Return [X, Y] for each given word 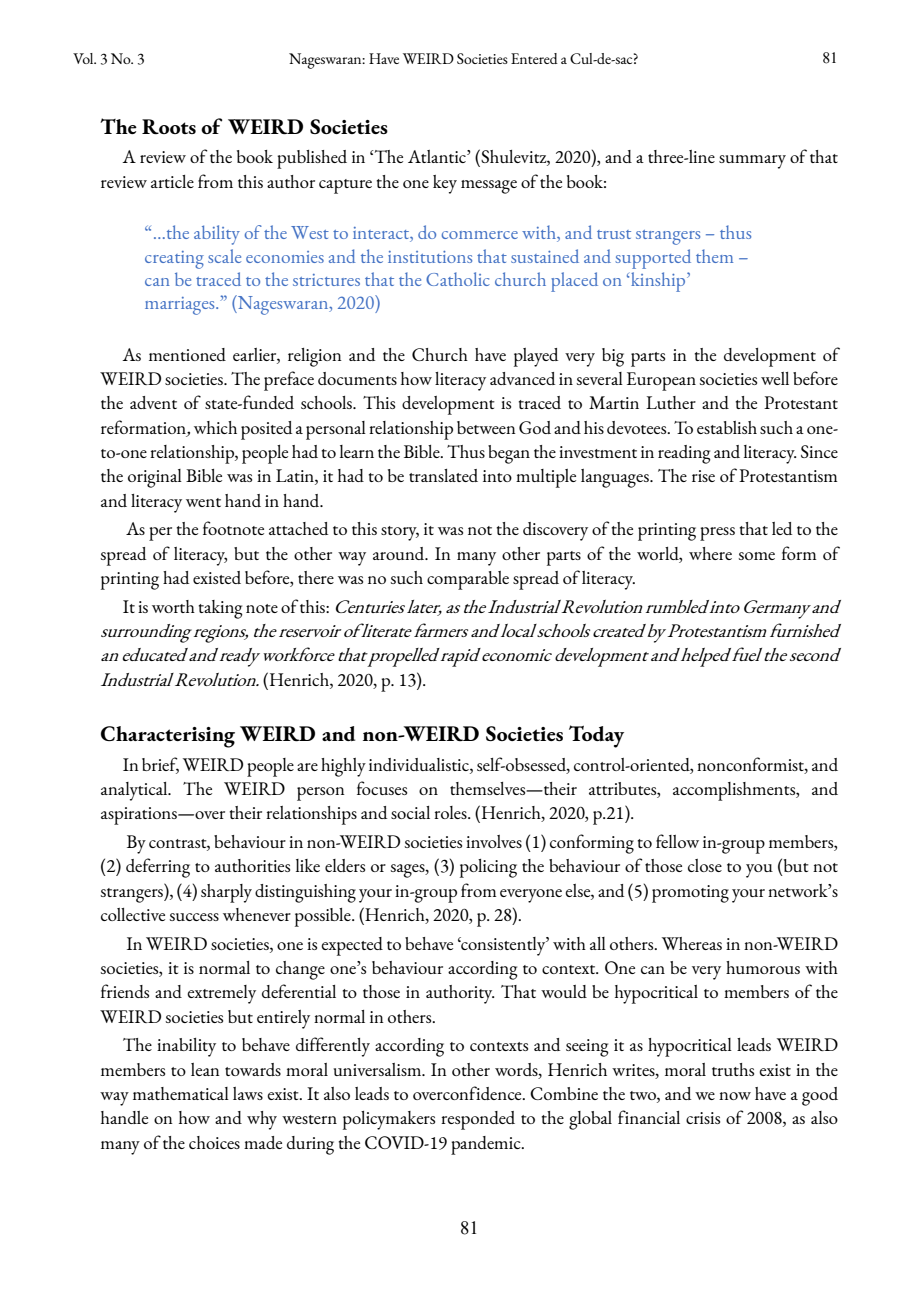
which [215, 427]
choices [214, 1142]
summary [752, 162]
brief [160, 765]
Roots [169, 126]
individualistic [420, 764]
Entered [534, 58]
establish [727, 427]
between [486, 427]
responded [478, 1120]
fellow [677, 841]
